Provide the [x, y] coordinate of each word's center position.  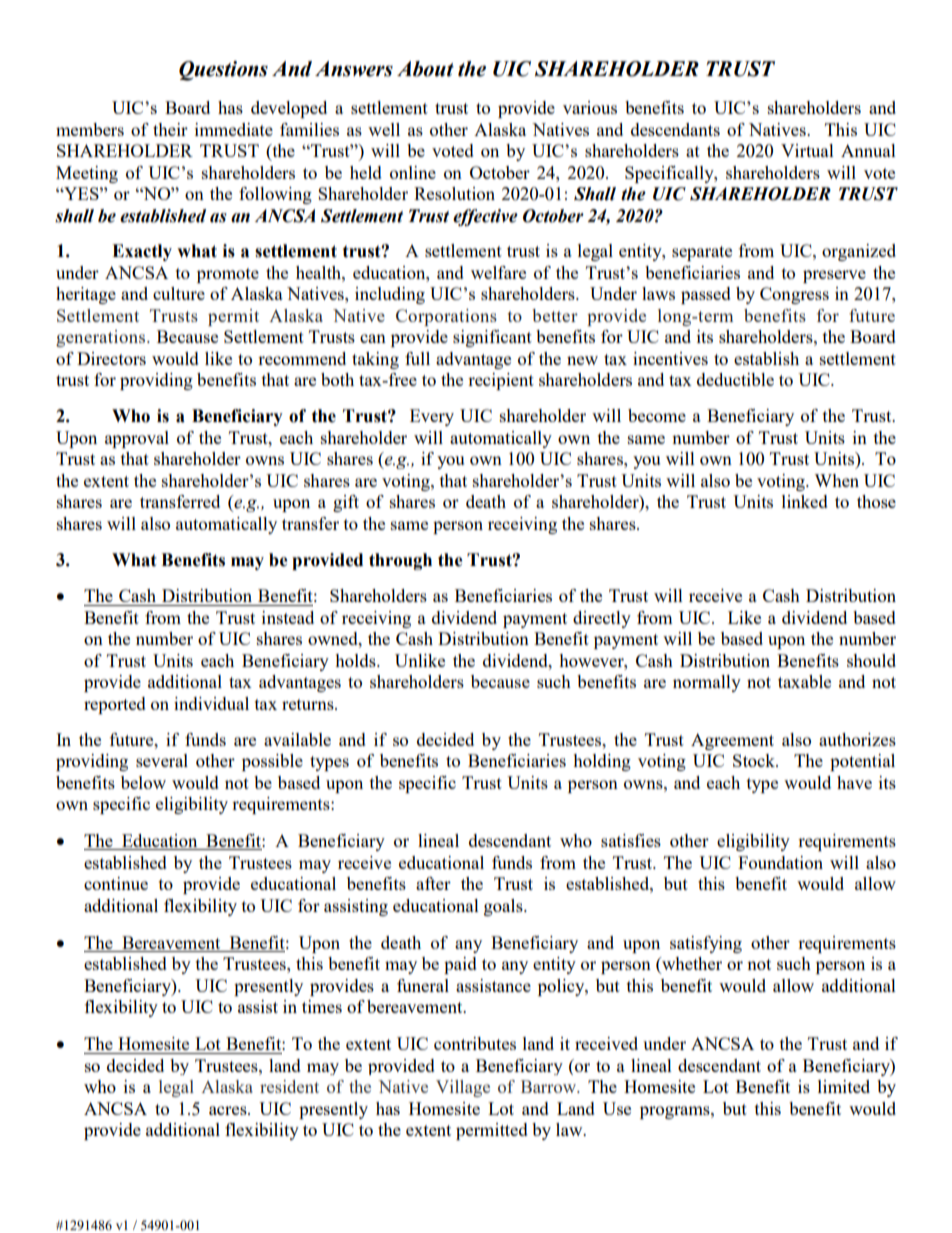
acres [229, 1110]
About [425, 69]
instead [288, 617]
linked [805, 501]
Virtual [807, 150]
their [170, 129]
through [400, 561]
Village [463, 1088]
